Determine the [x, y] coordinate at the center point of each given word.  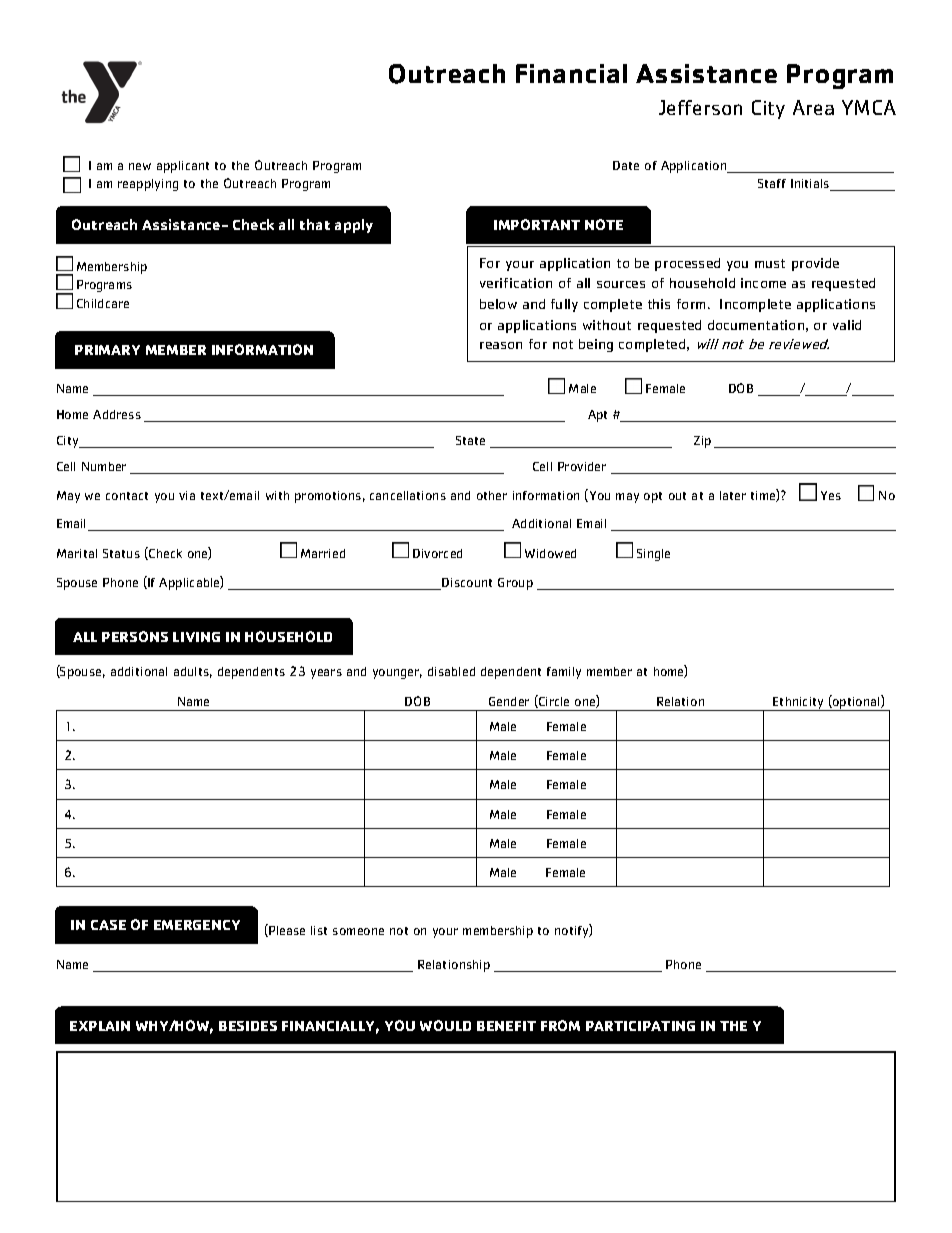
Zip [702, 442]
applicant [183, 167]
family [564, 673]
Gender [509, 701]
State [470, 440]
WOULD [445, 1025]
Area [813, 107]
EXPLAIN [100, 1026]
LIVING [196, 637]
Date [626, 165]
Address [117, 414]
